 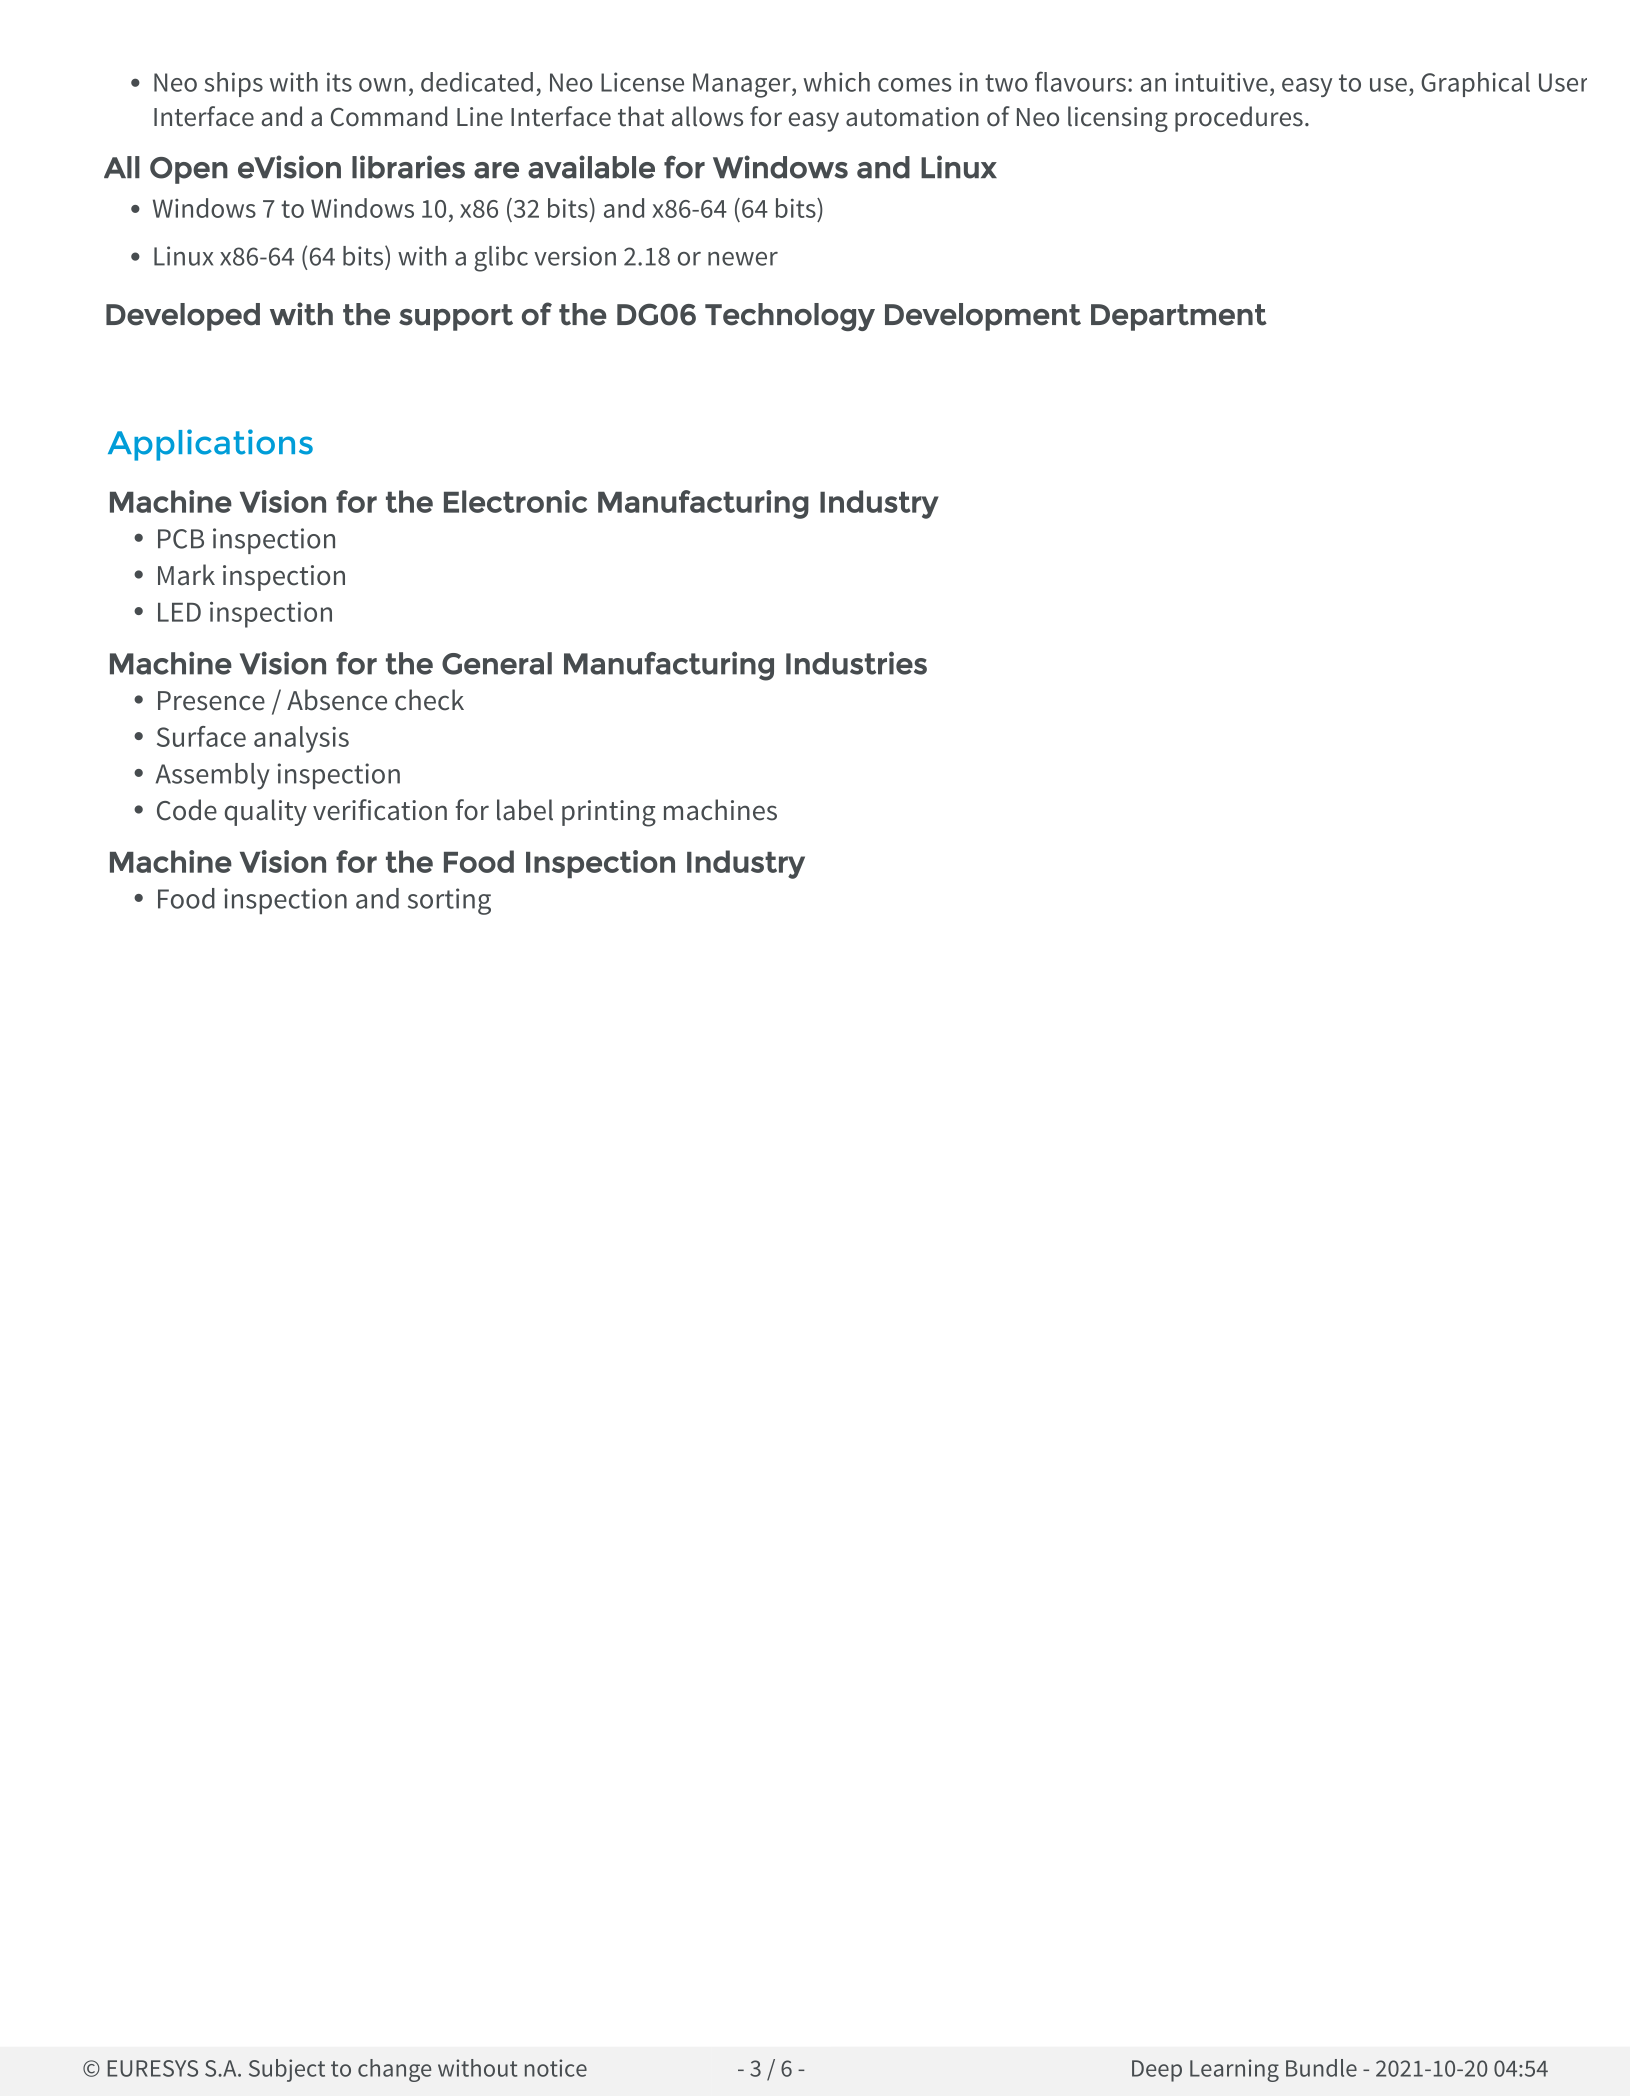 I want to click on sorting, so click(x=449, y=901).
